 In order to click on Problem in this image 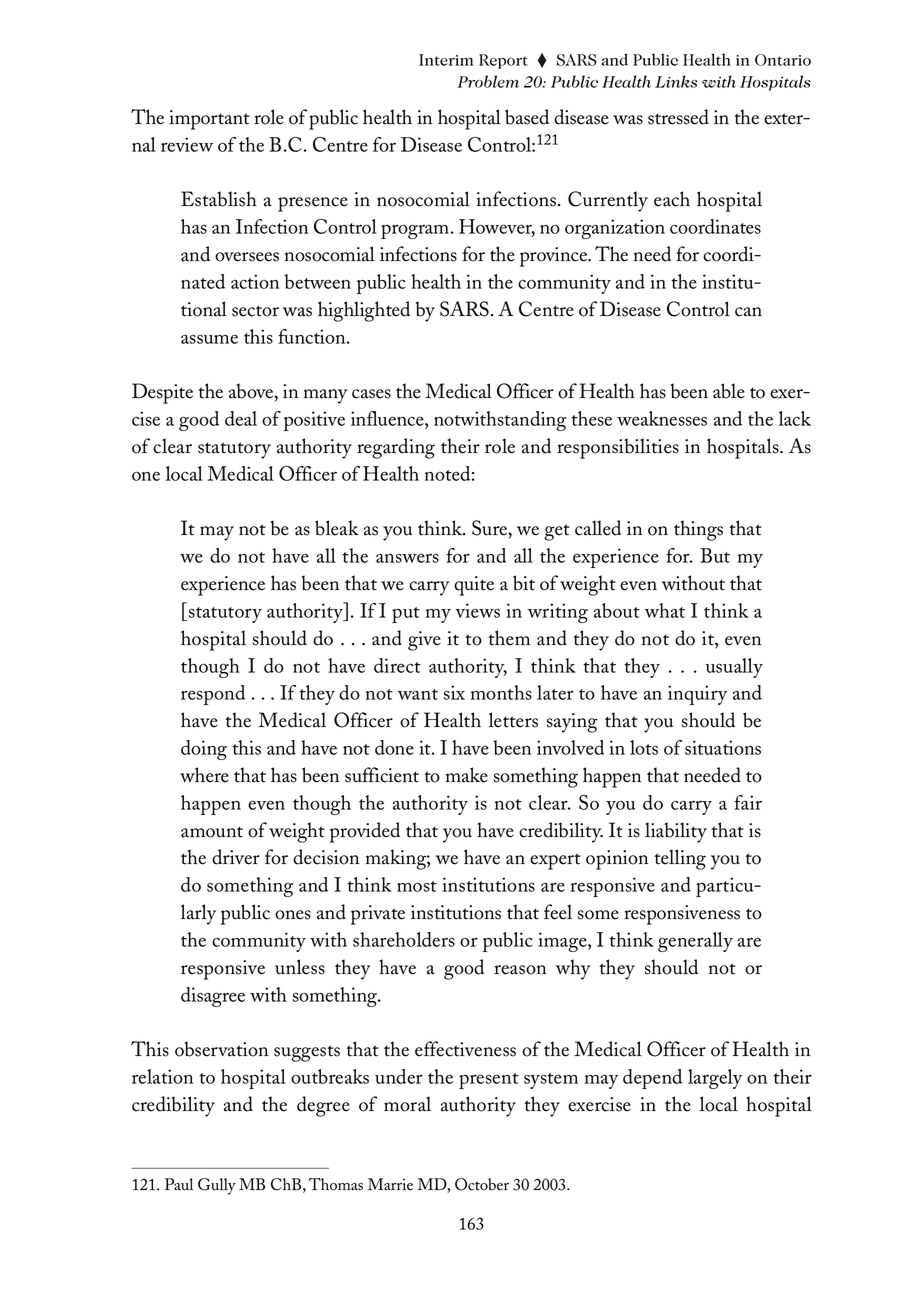, I will do `click(488, 81)`.
